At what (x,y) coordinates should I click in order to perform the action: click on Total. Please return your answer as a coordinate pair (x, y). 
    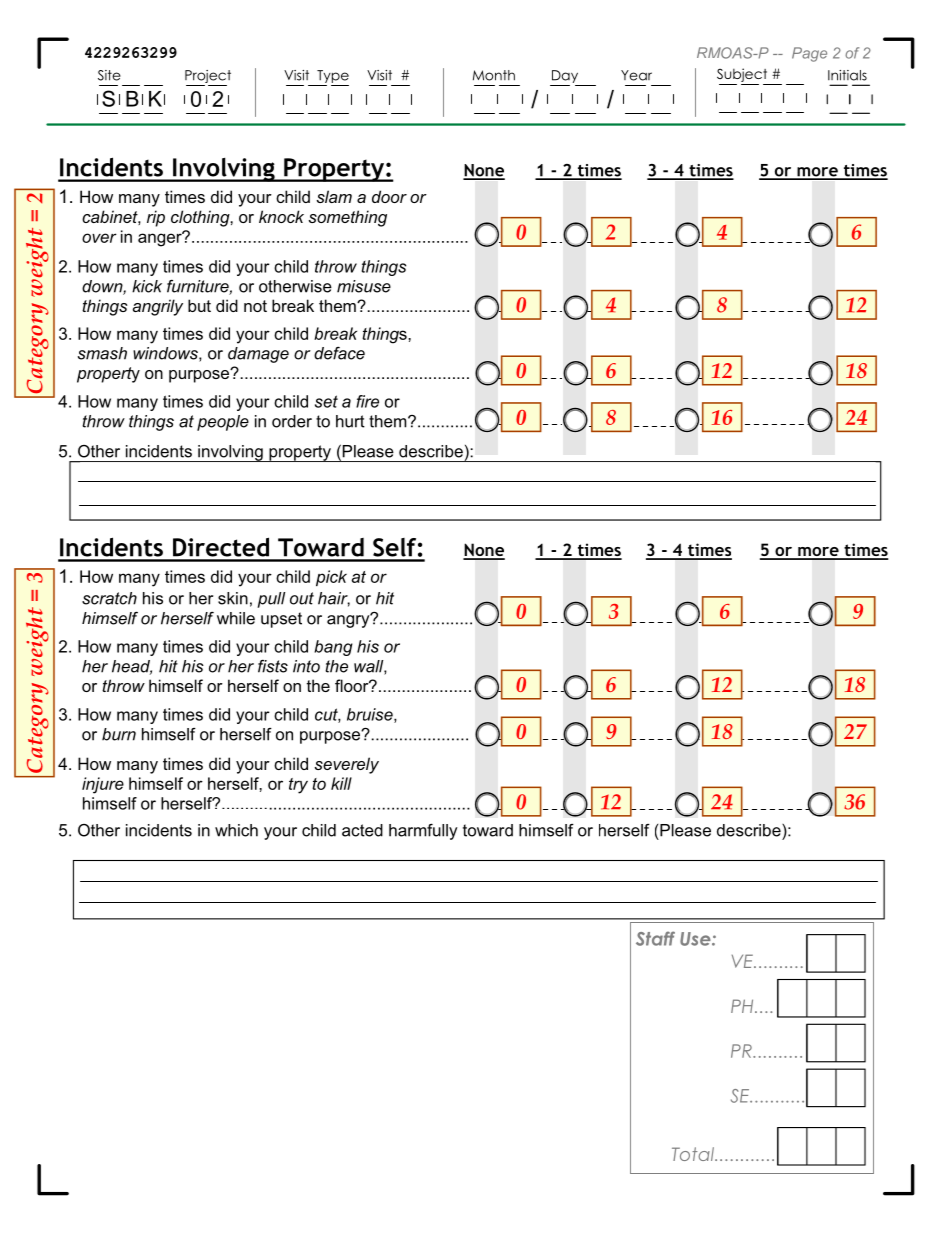
    Looking at the image, I should click on (694, 1154).
